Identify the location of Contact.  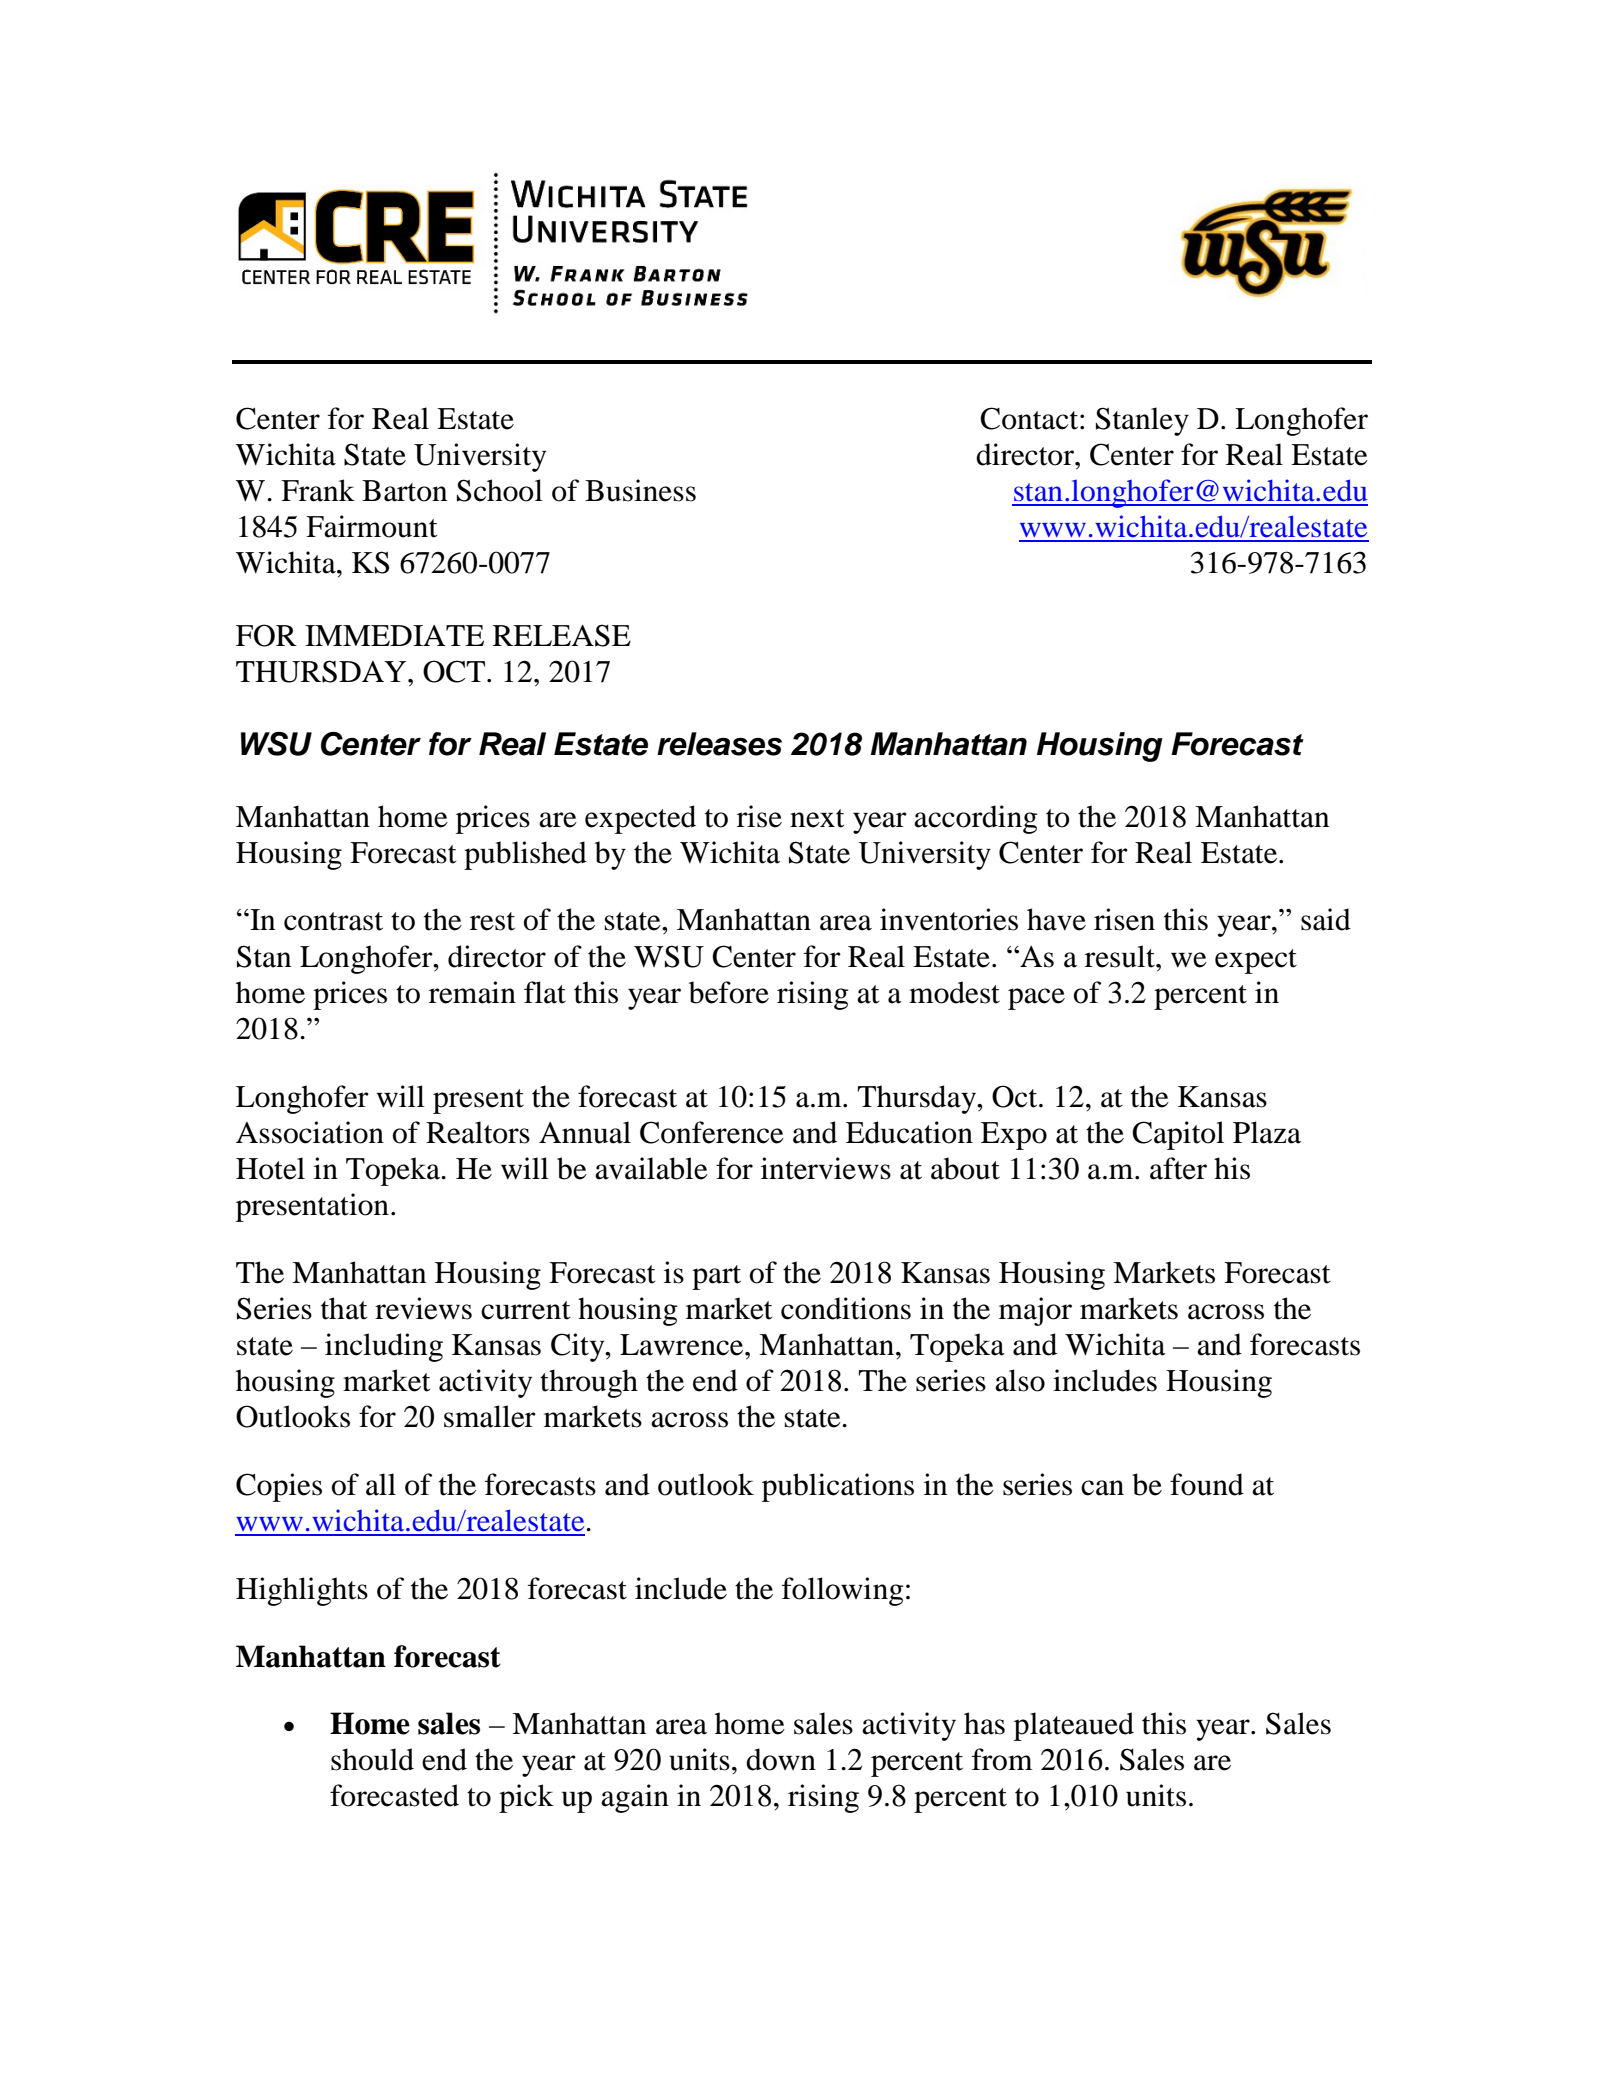
(1030, 418).
